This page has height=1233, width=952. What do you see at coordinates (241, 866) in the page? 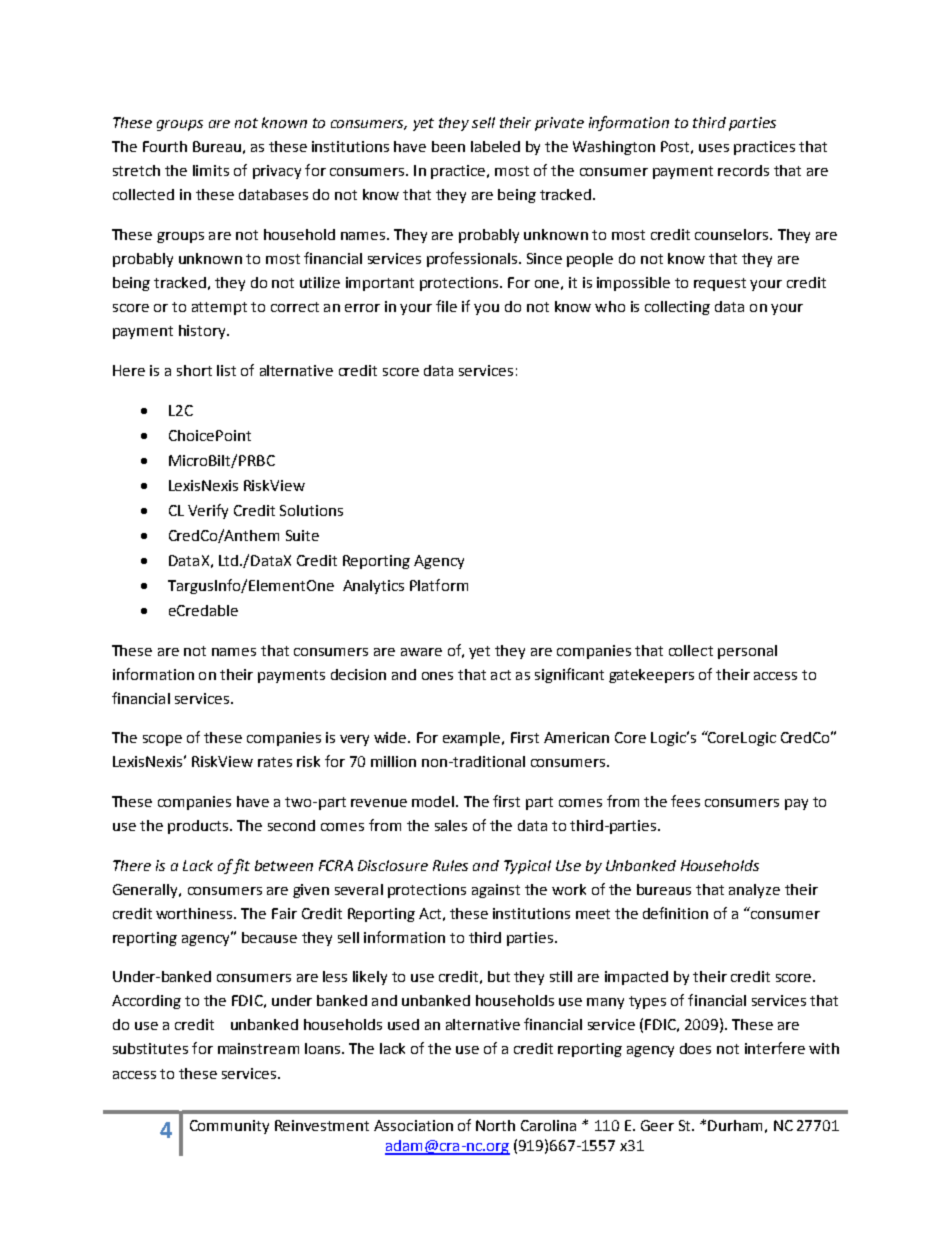
I see `fit` at bounding box center [241, 866].
